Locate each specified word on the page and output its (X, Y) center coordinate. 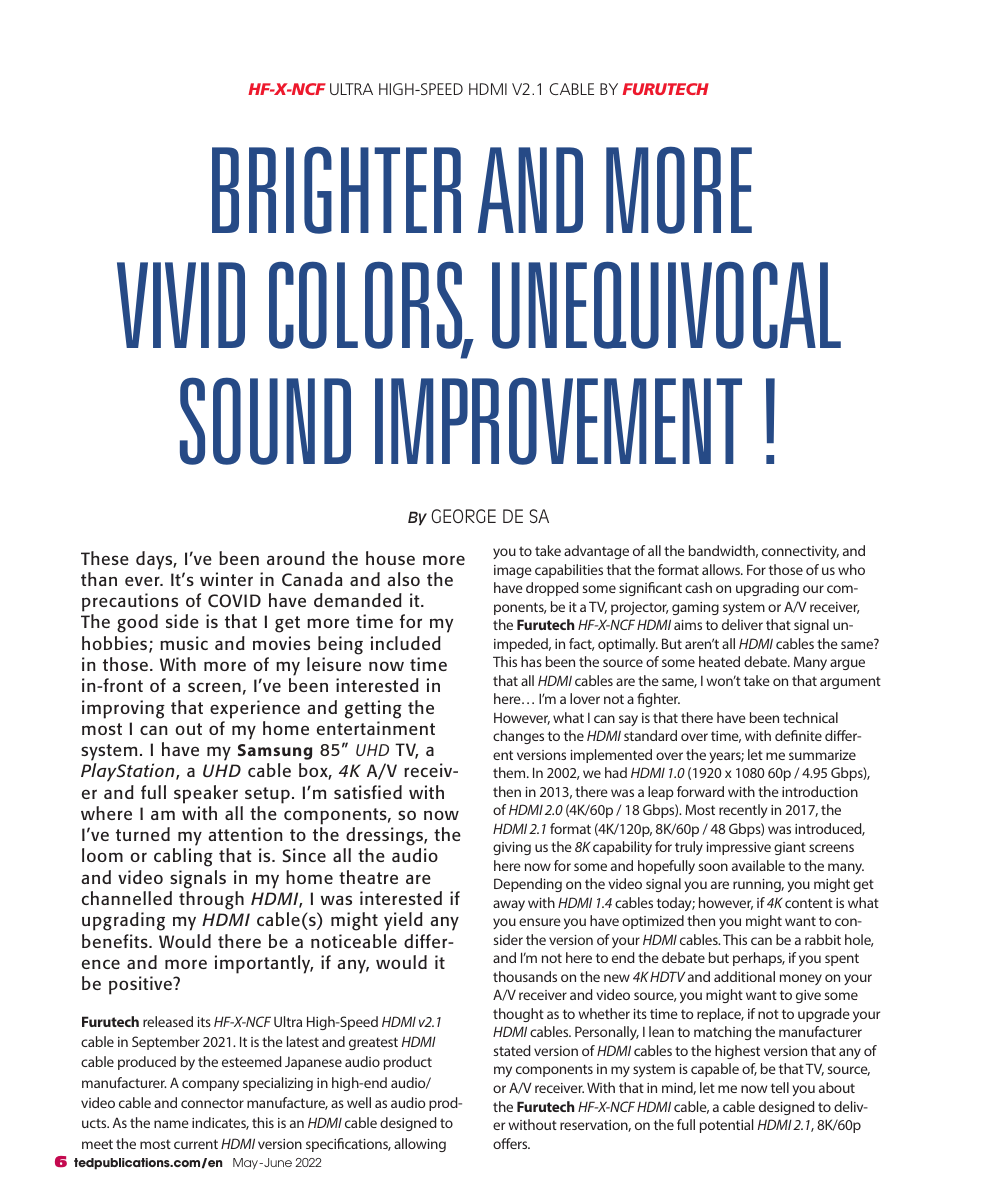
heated (719, 661)
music (184, 643)
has (531, 661)
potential (726, 1126)
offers (511, 1143)
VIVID (181, 305)
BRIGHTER (336, 190)
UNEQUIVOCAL (666, 305)
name (171, 1124)
